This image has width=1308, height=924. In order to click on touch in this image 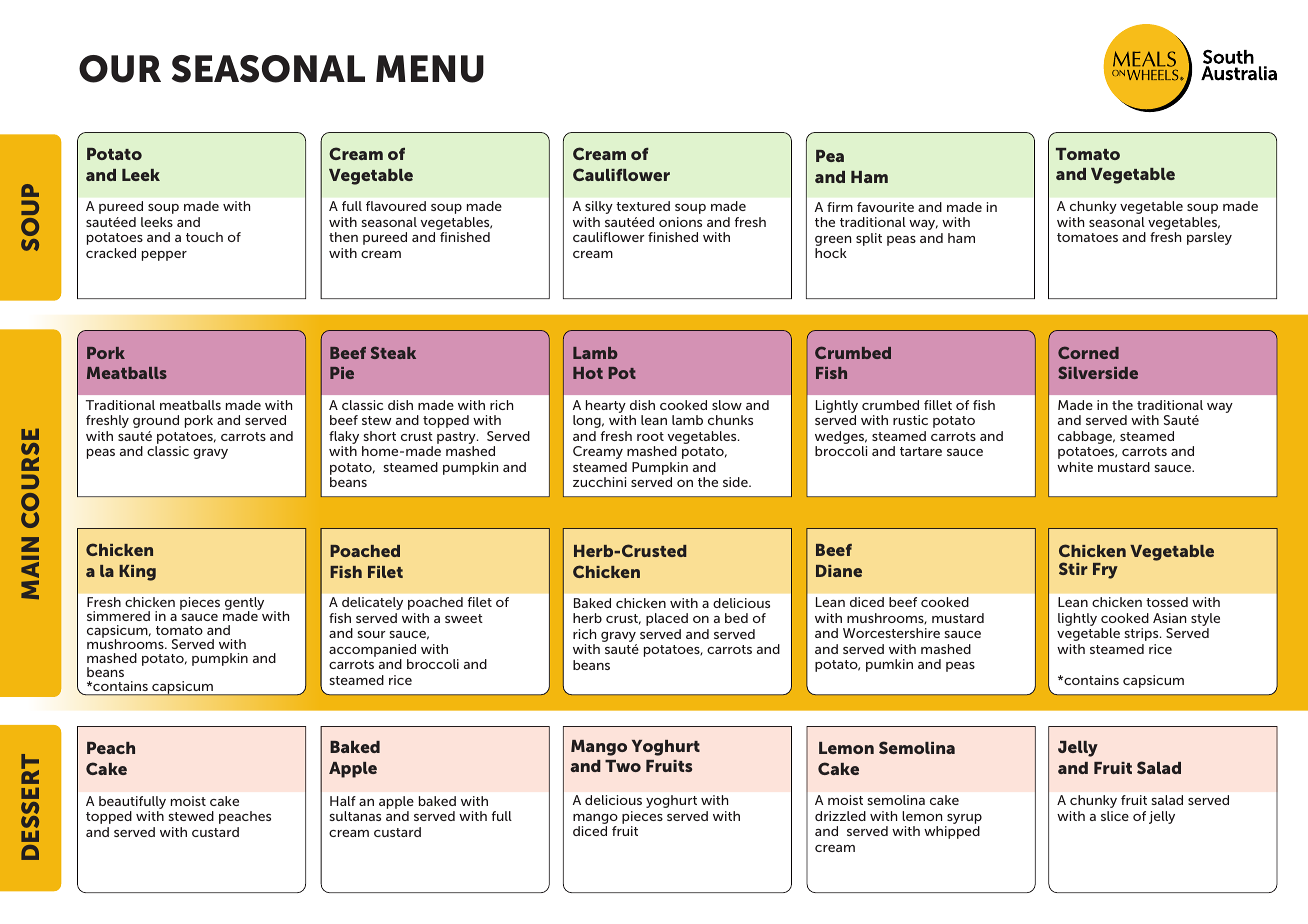, I will do `click(204, 237)`.
